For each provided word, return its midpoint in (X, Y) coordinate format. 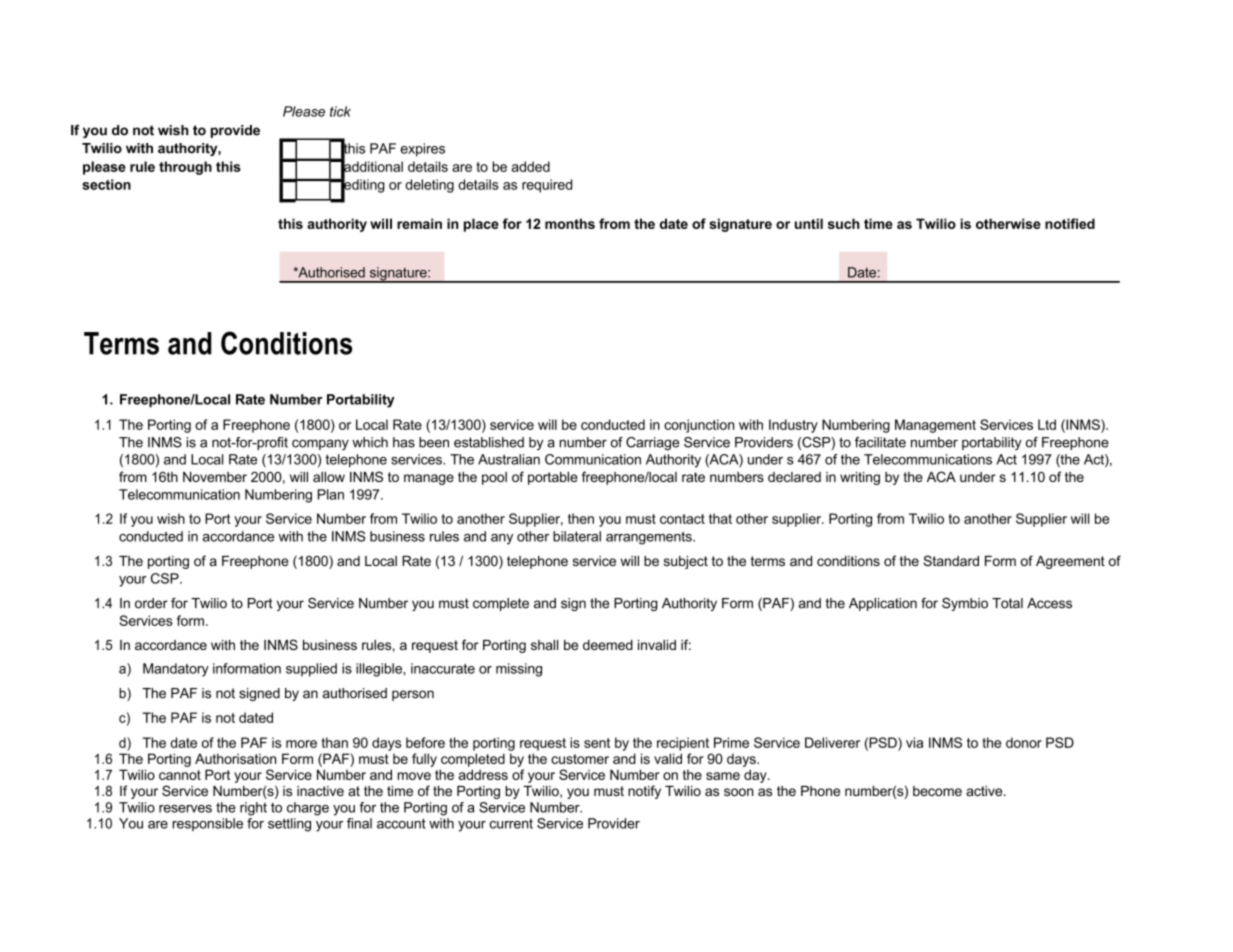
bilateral (577, 536)
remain (419, 223)
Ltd (1047, 424)
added (531, 166)
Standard (951, 560)
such (844, 223)
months (570, 223)
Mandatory (176, 670)
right (253, 809)
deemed (608, 645)
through (185, 168)
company (320, 445)
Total (1007, 603)
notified (1070, 223)
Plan (331, 494)
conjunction (699, 426)
